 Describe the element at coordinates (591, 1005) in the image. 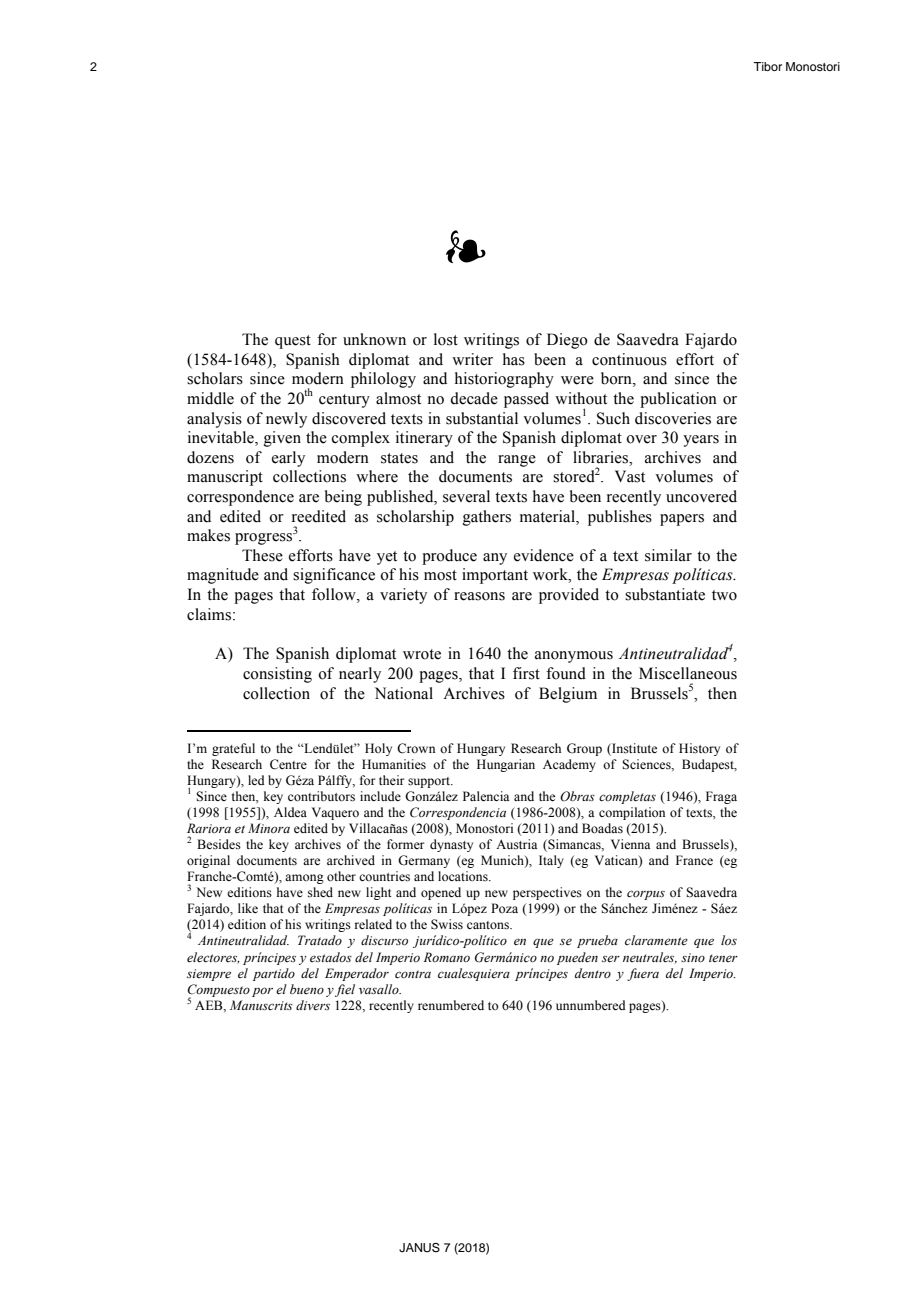

I see `unnumbered` at that location.
